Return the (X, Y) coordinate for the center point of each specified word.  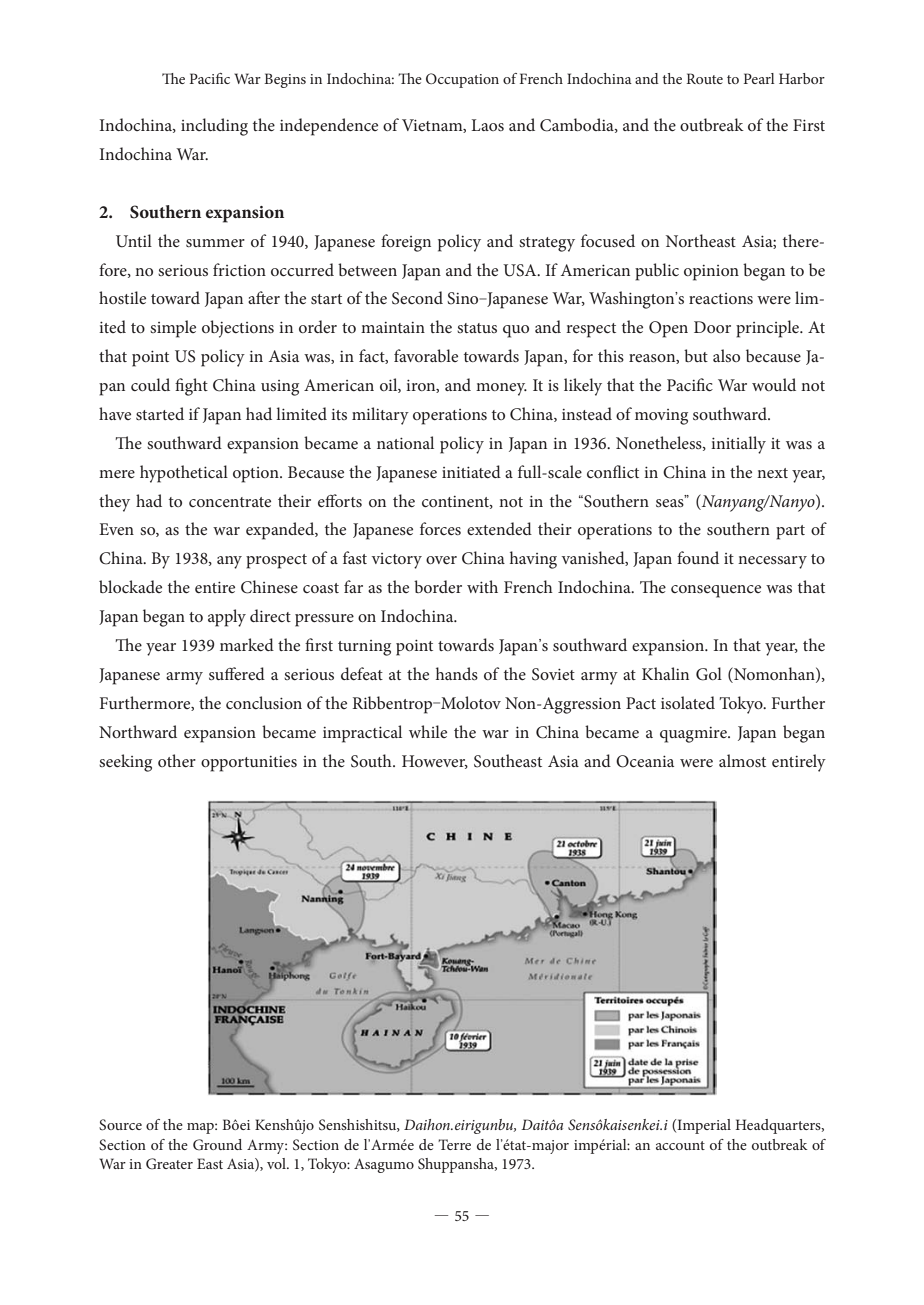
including (214, 127)
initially (738, 445)
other (177, 760)
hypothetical (184, 474)
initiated (471, 471)
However (435, 762)
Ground (217, 1145)
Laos (487, 125)
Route (704, 78)
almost (742, 760)
